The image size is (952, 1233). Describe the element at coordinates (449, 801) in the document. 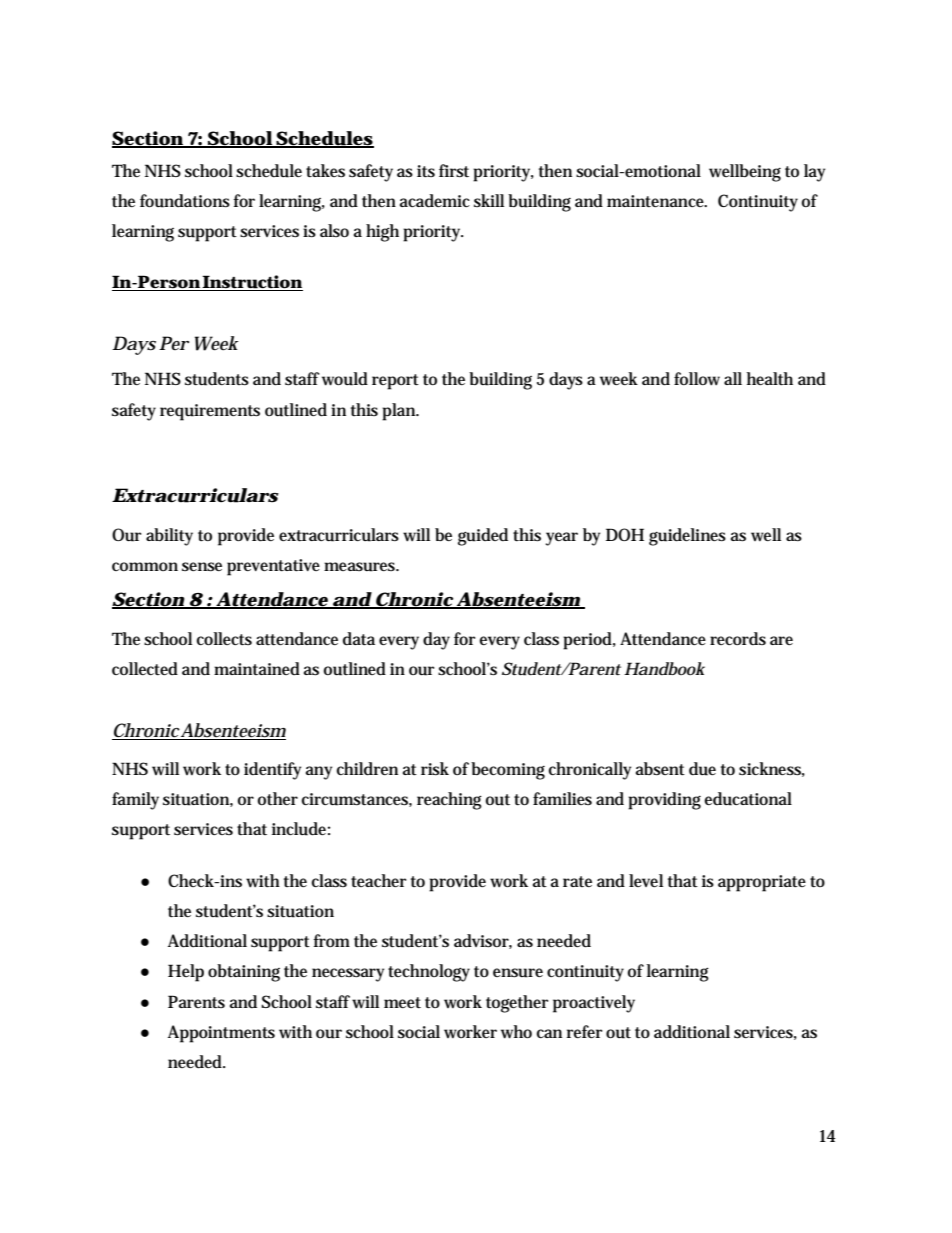

I see `reaching` at that location.
